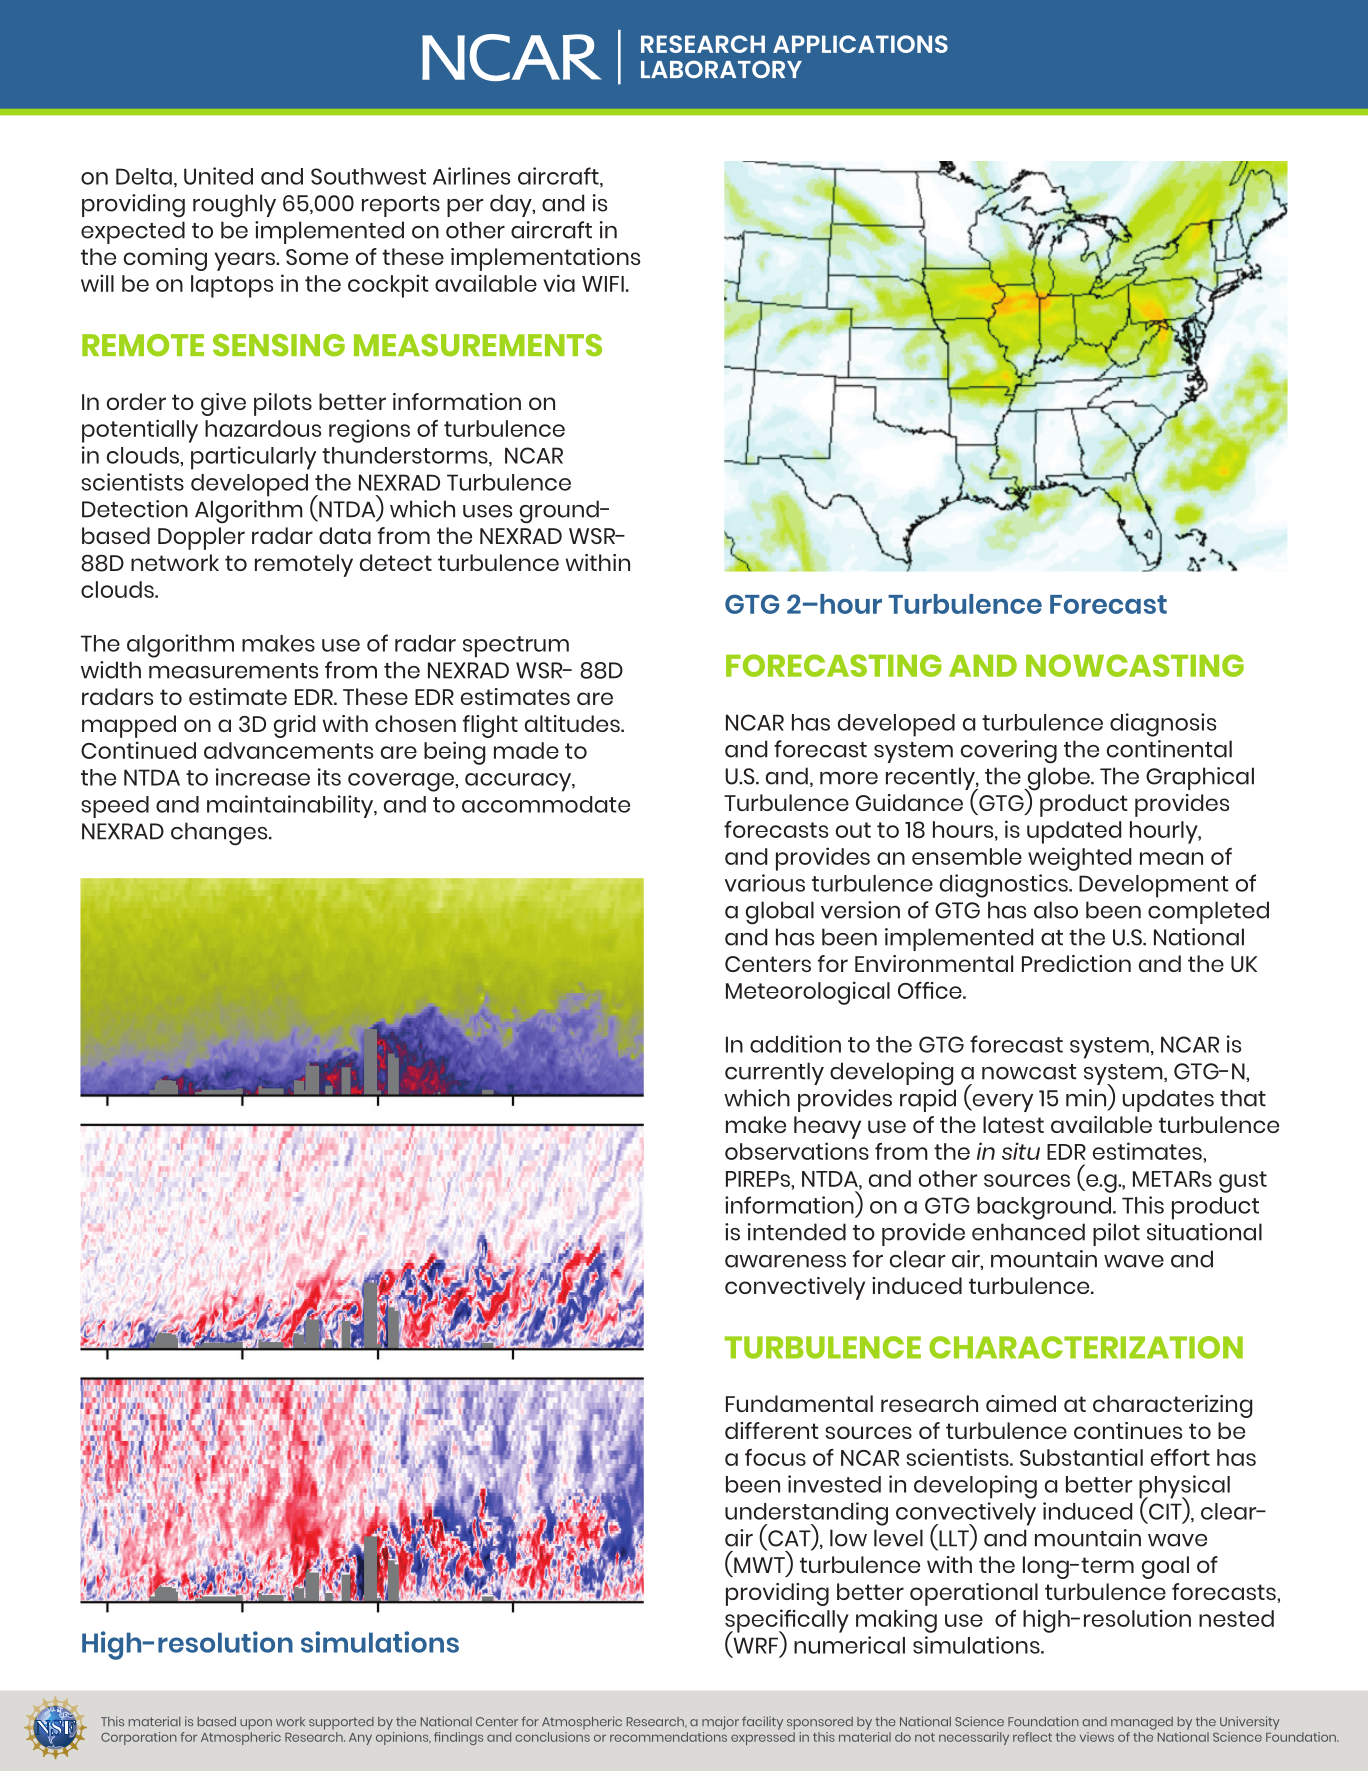 The width and height of the document is (1368, 1771). What do you see at coordinates (234, 206) in the document?
I see `roughly` at bounding box center [234, 206].
